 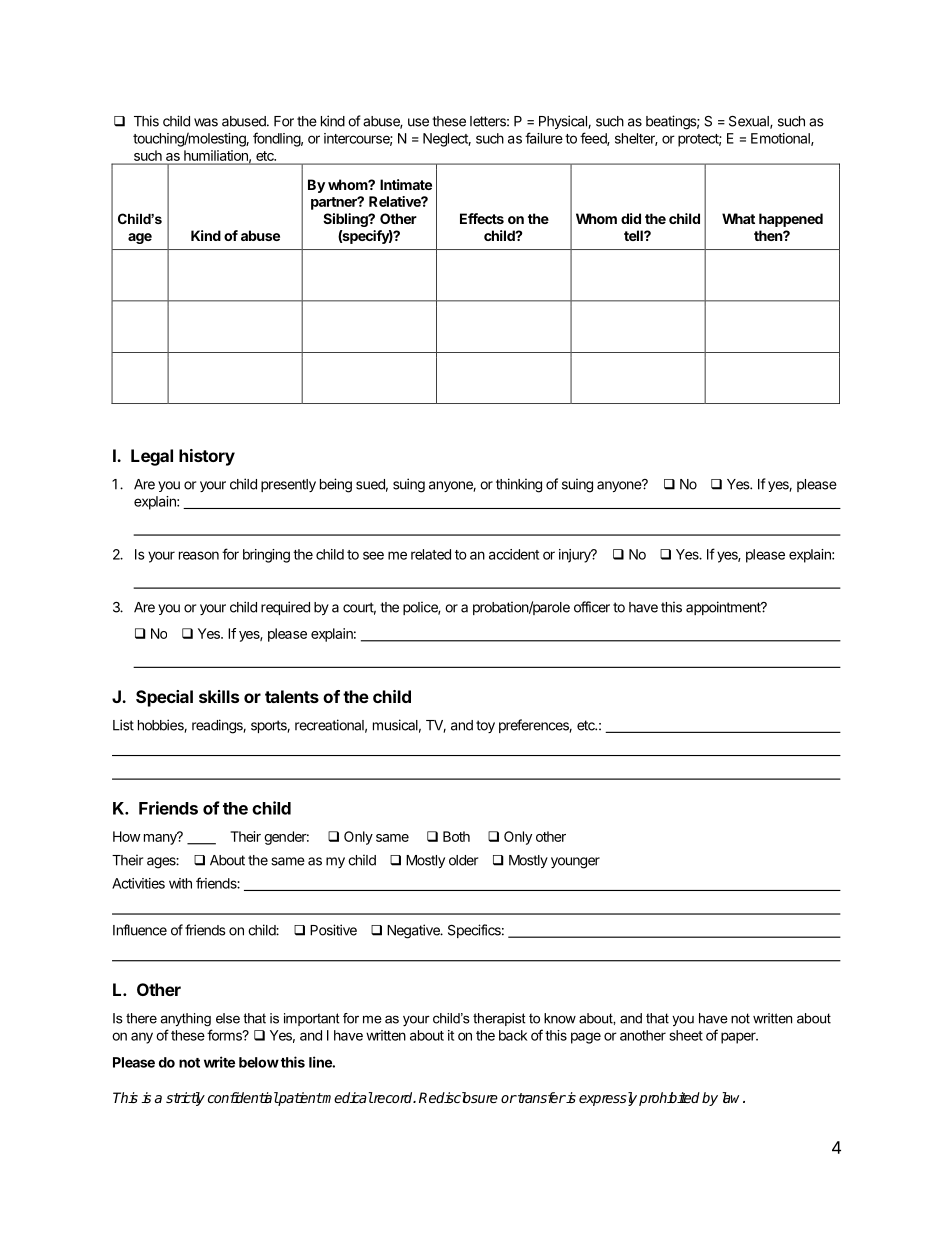 I want to click on officer, so click(x=592, y=607).
